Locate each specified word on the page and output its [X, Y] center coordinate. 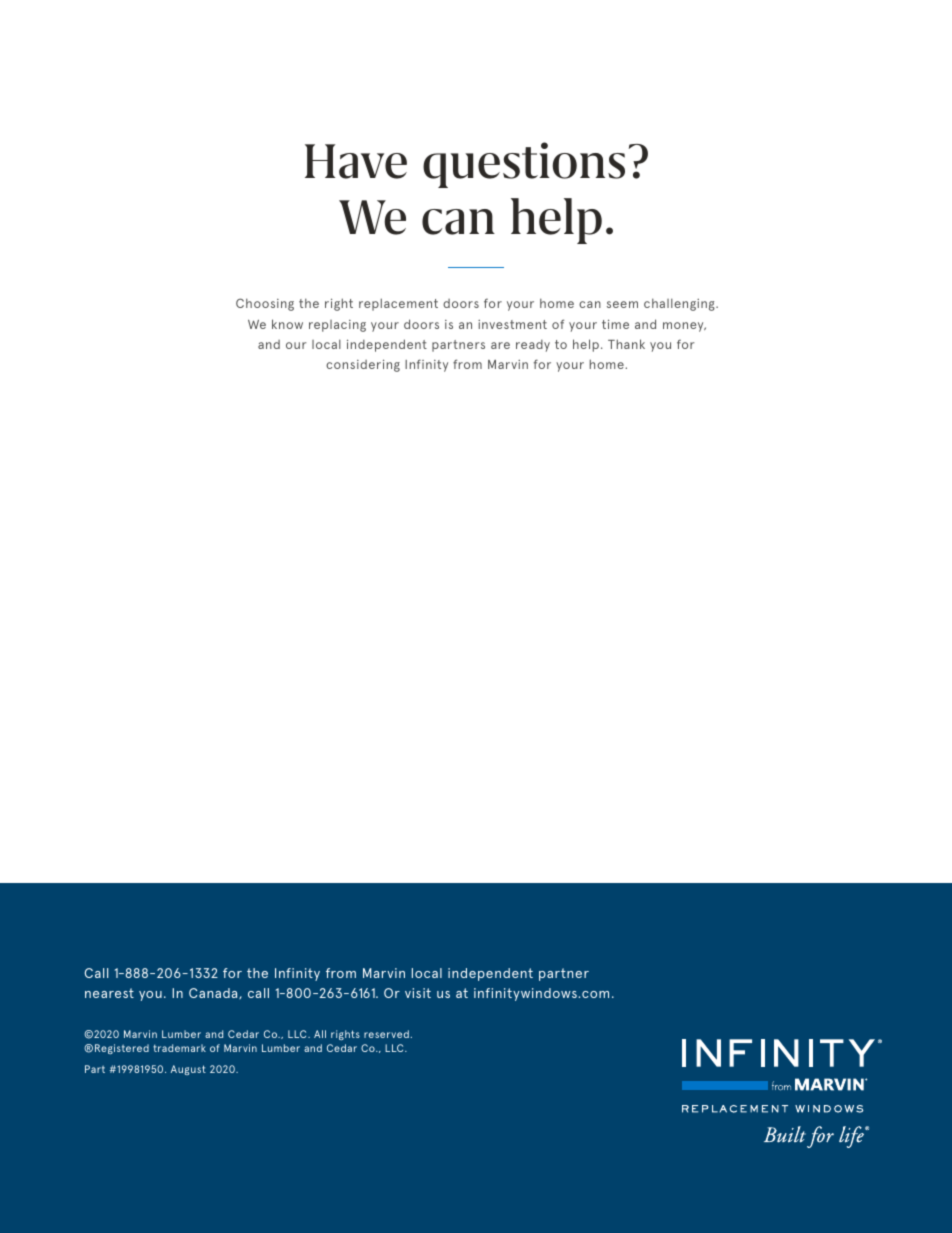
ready [533, 346]
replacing [337, 326]
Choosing [265, 304]
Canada [214, 993]
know [287, 324]
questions [524, 165]
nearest [109, 993]
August [188, 1070]
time [615, 324]
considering [363, 365]
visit [418, 993]
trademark [179, 1048]
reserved [386, 1034]
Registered [122, 1049]
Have [356, 161]
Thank [626, 344]
